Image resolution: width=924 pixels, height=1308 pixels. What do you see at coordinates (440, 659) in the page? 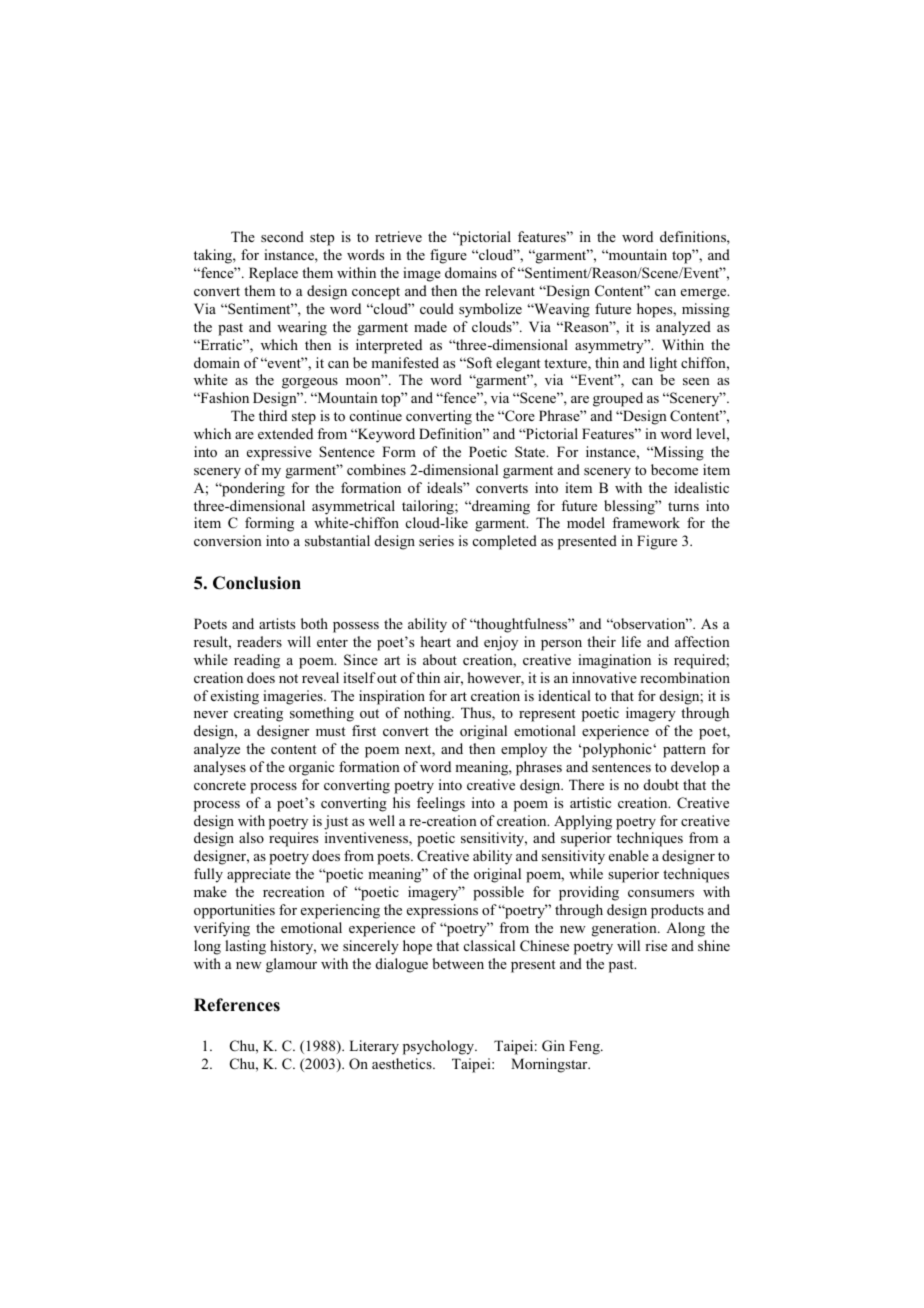
I see `about` at bounding box center [440, 659].
